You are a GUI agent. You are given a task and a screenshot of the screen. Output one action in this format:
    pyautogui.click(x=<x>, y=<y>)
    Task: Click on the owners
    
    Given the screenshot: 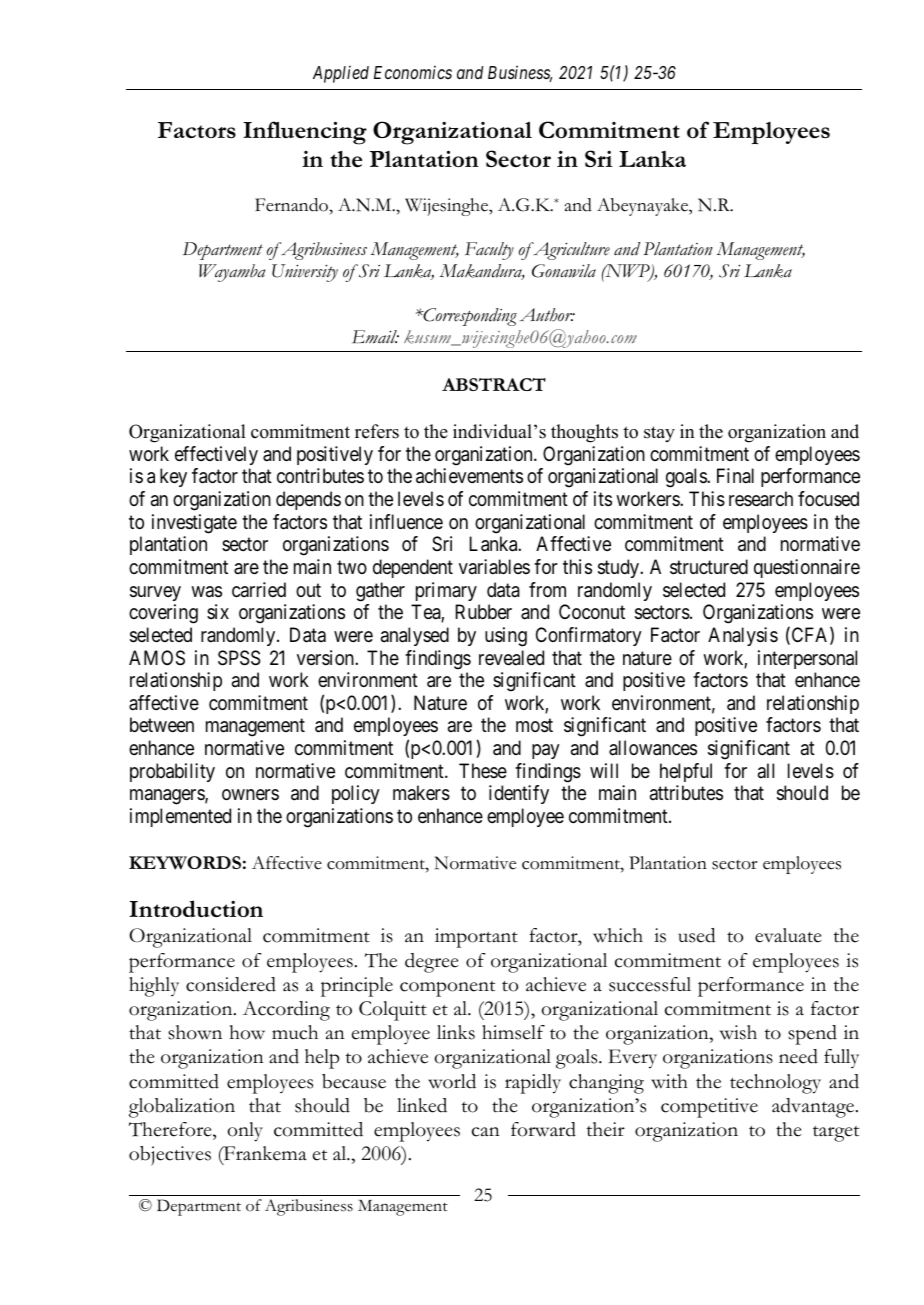 What is the action you would take?
    pyautogui.click(x=250, y=794)
